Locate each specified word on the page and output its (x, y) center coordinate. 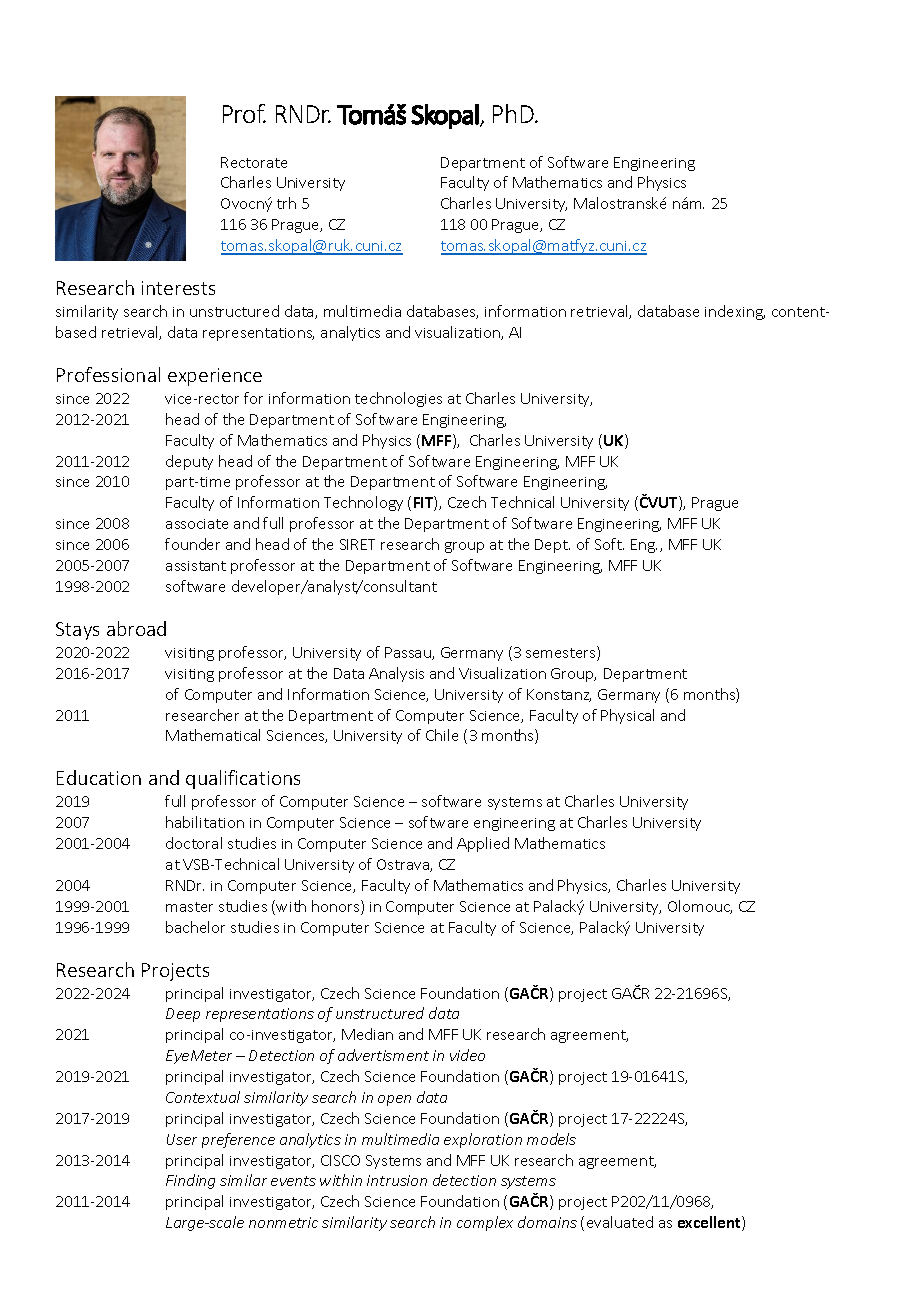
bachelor (195, 927)
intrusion (397, 1180)
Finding (190, 1181)
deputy (189, 462)
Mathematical (213, 735)
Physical (627, 716)
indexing (735, 312)
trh (286, 203)
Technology (363, 503)
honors (337, 907)
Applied (483, 844)
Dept (552, 546)
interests (178, 288)
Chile (442, 735)
